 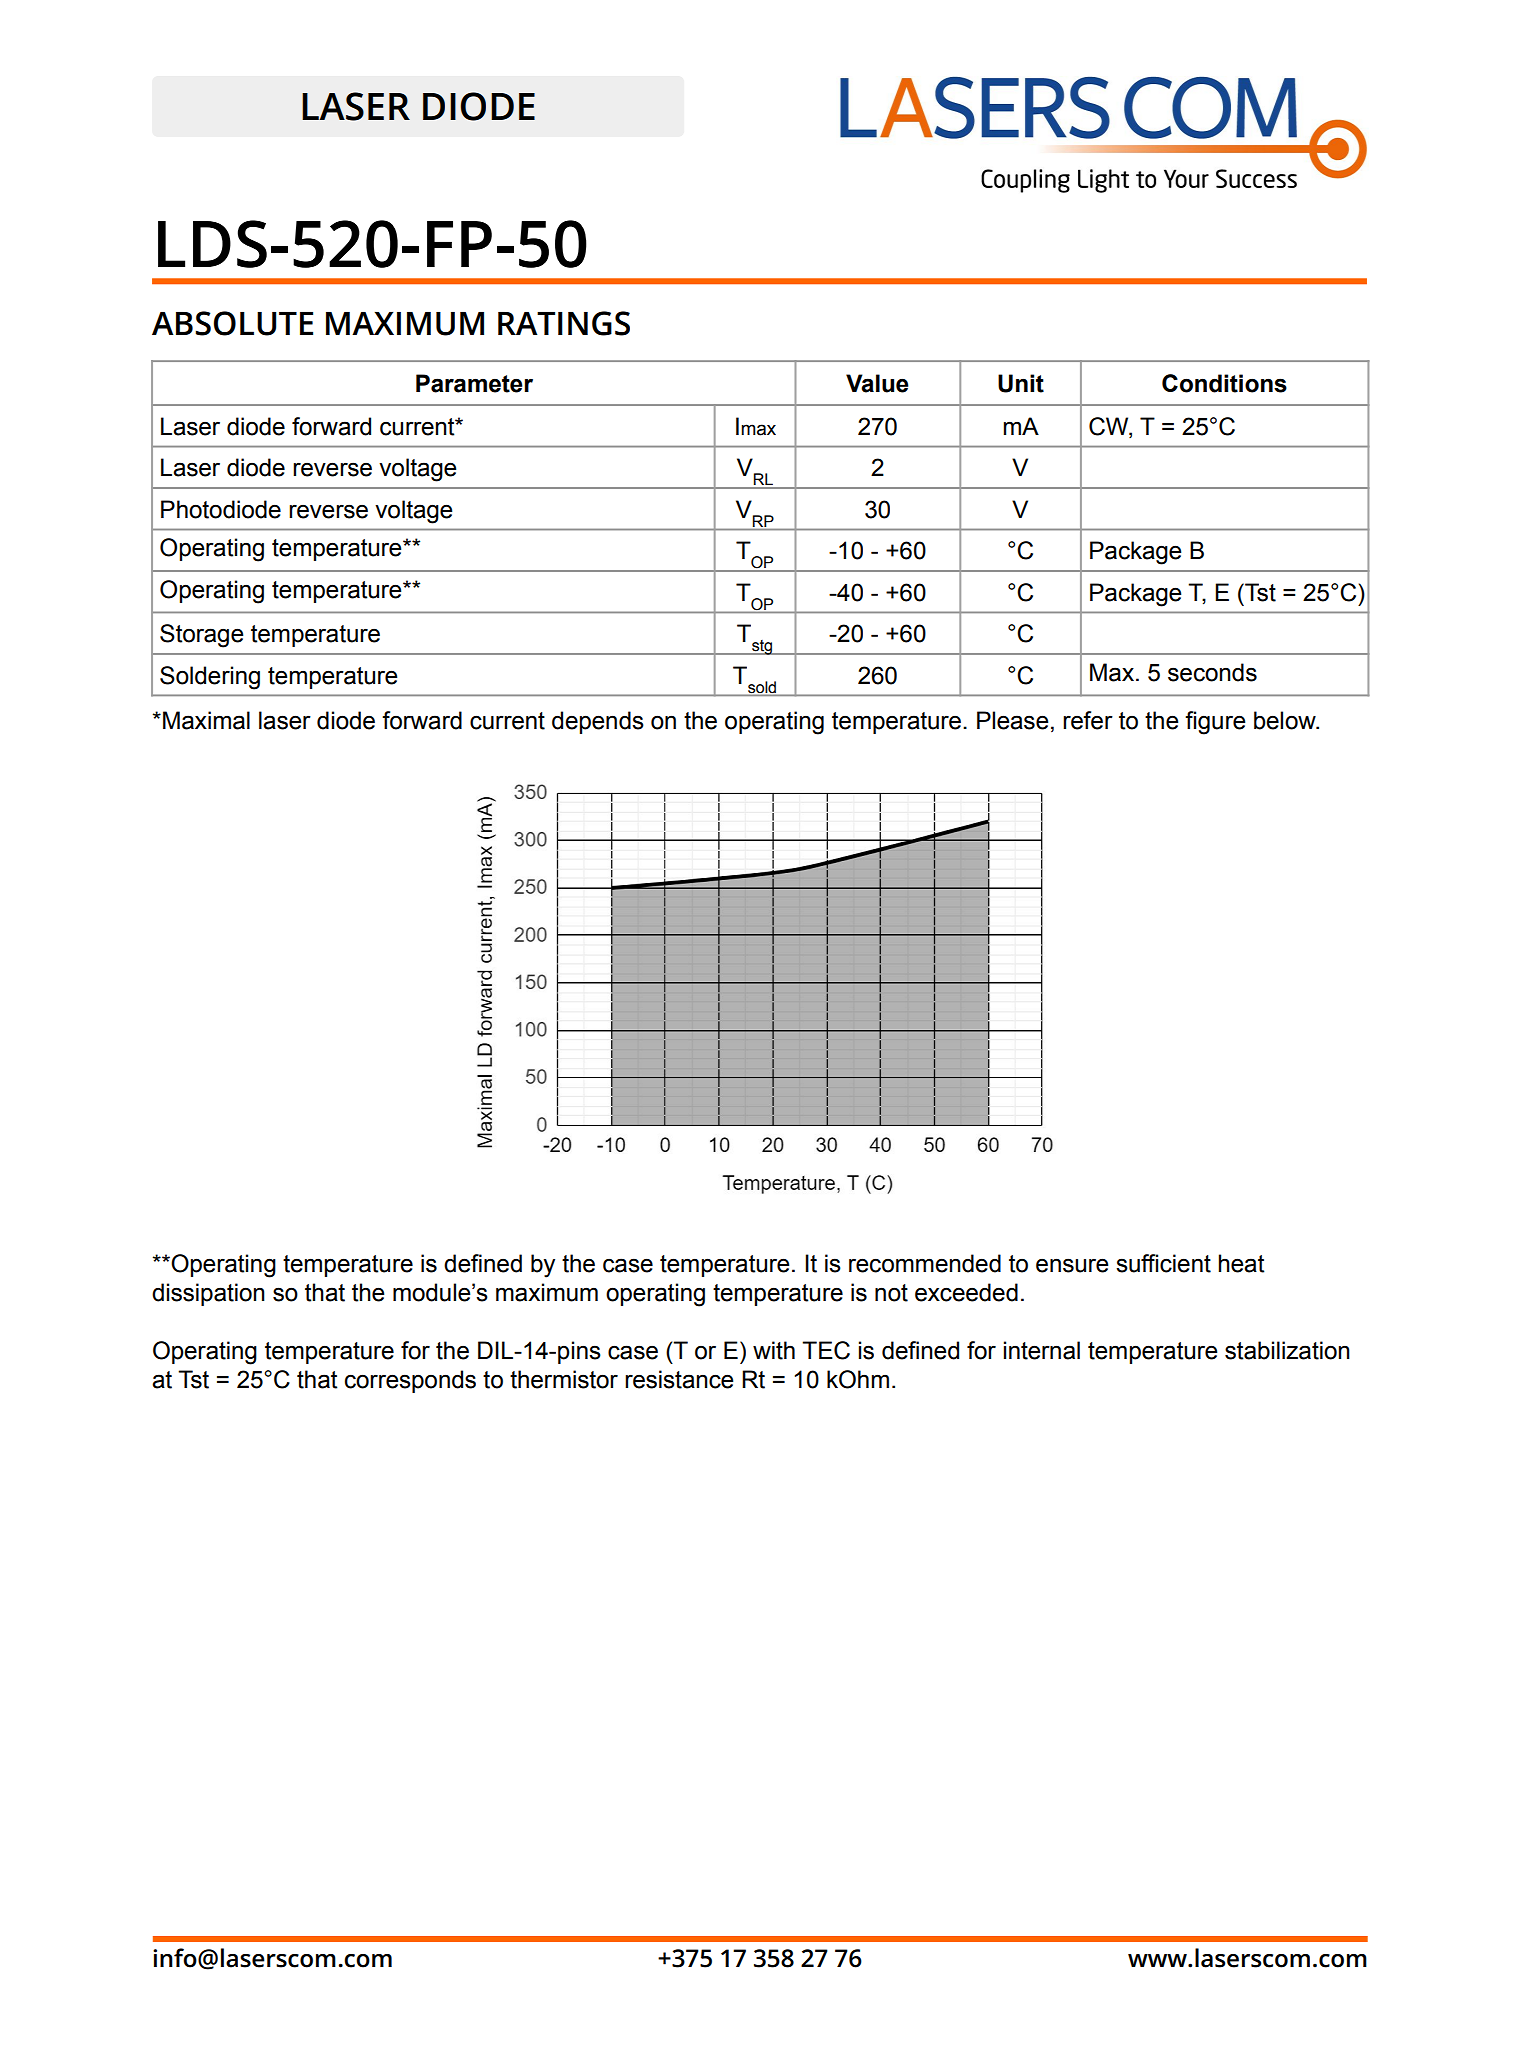 I want to click on corresponds, so click(x=410, y=1381).
